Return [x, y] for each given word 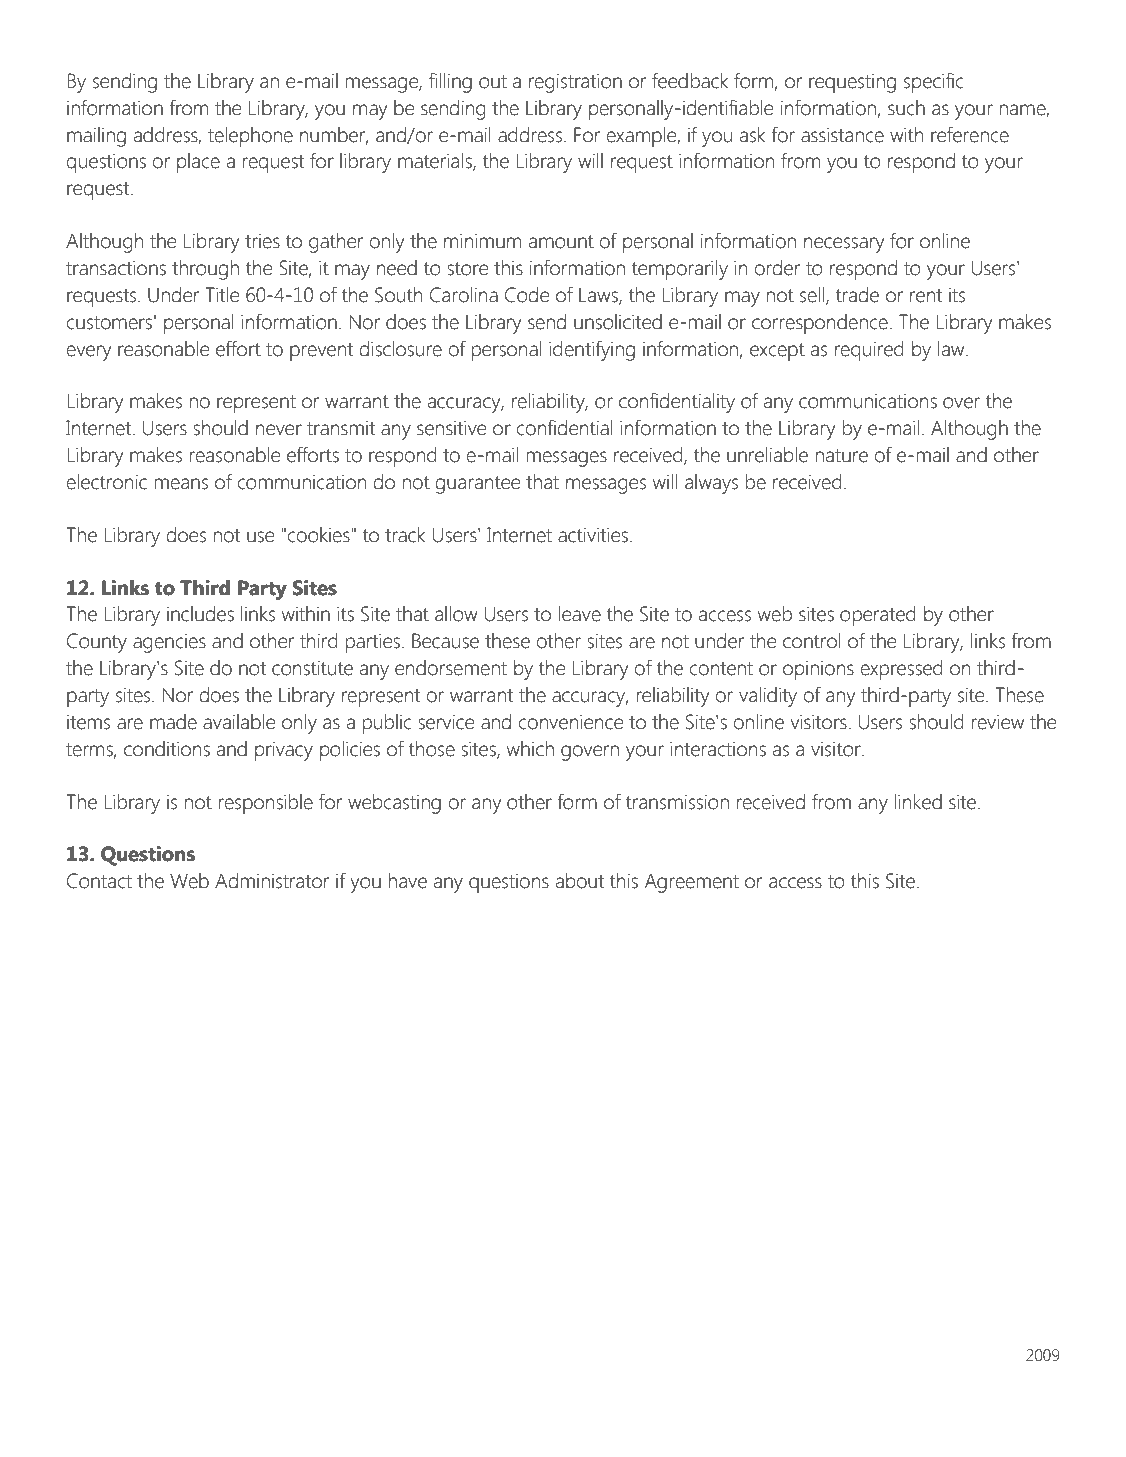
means [181, 484]
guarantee [477, 485]
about [580, 881]
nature [842, 456]
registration [575, 83]
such [906, 108]
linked [918, 802]
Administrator [272, 881]
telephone [250, 137]
